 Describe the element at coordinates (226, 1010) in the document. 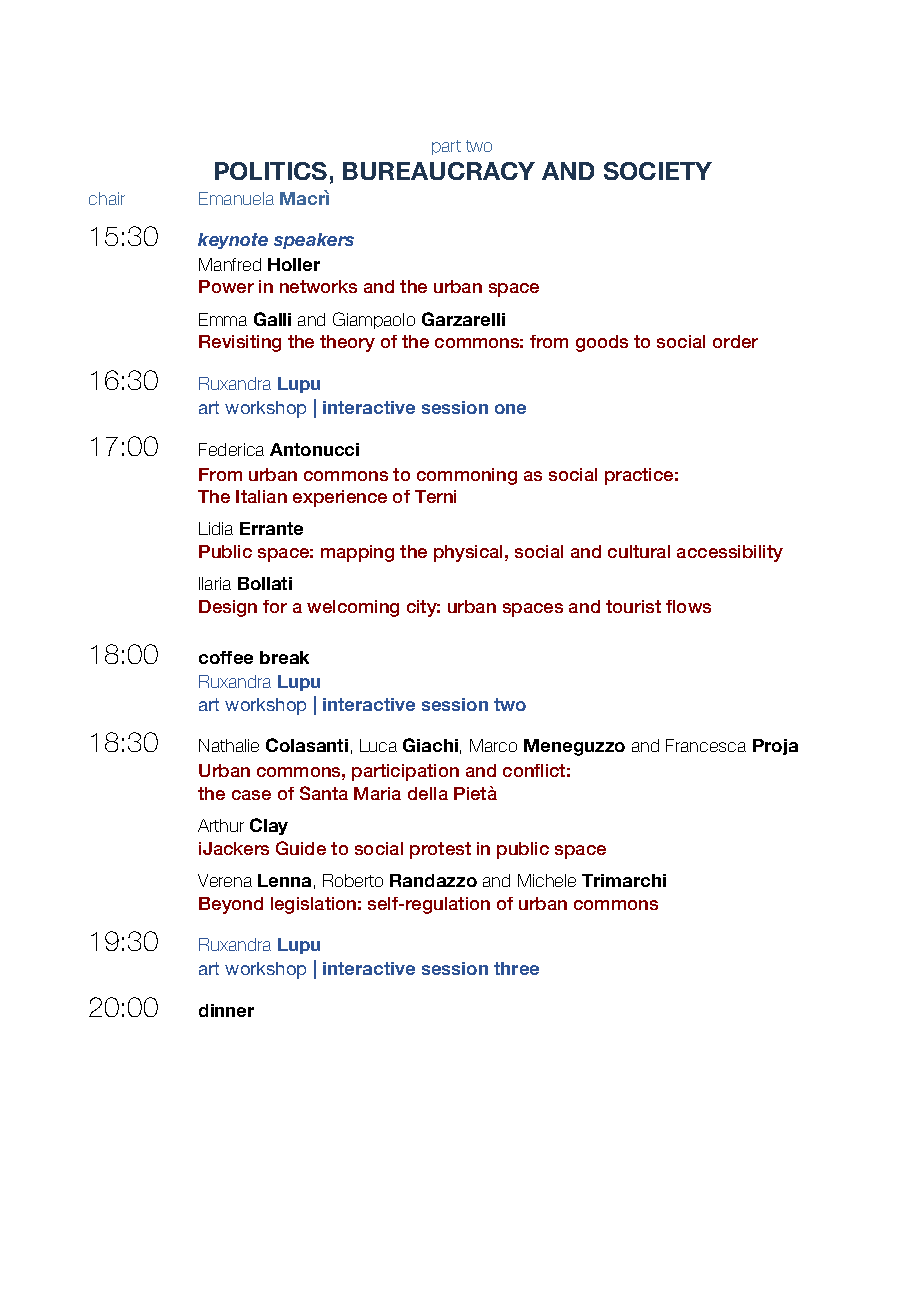

I see `dinner` at that location.
